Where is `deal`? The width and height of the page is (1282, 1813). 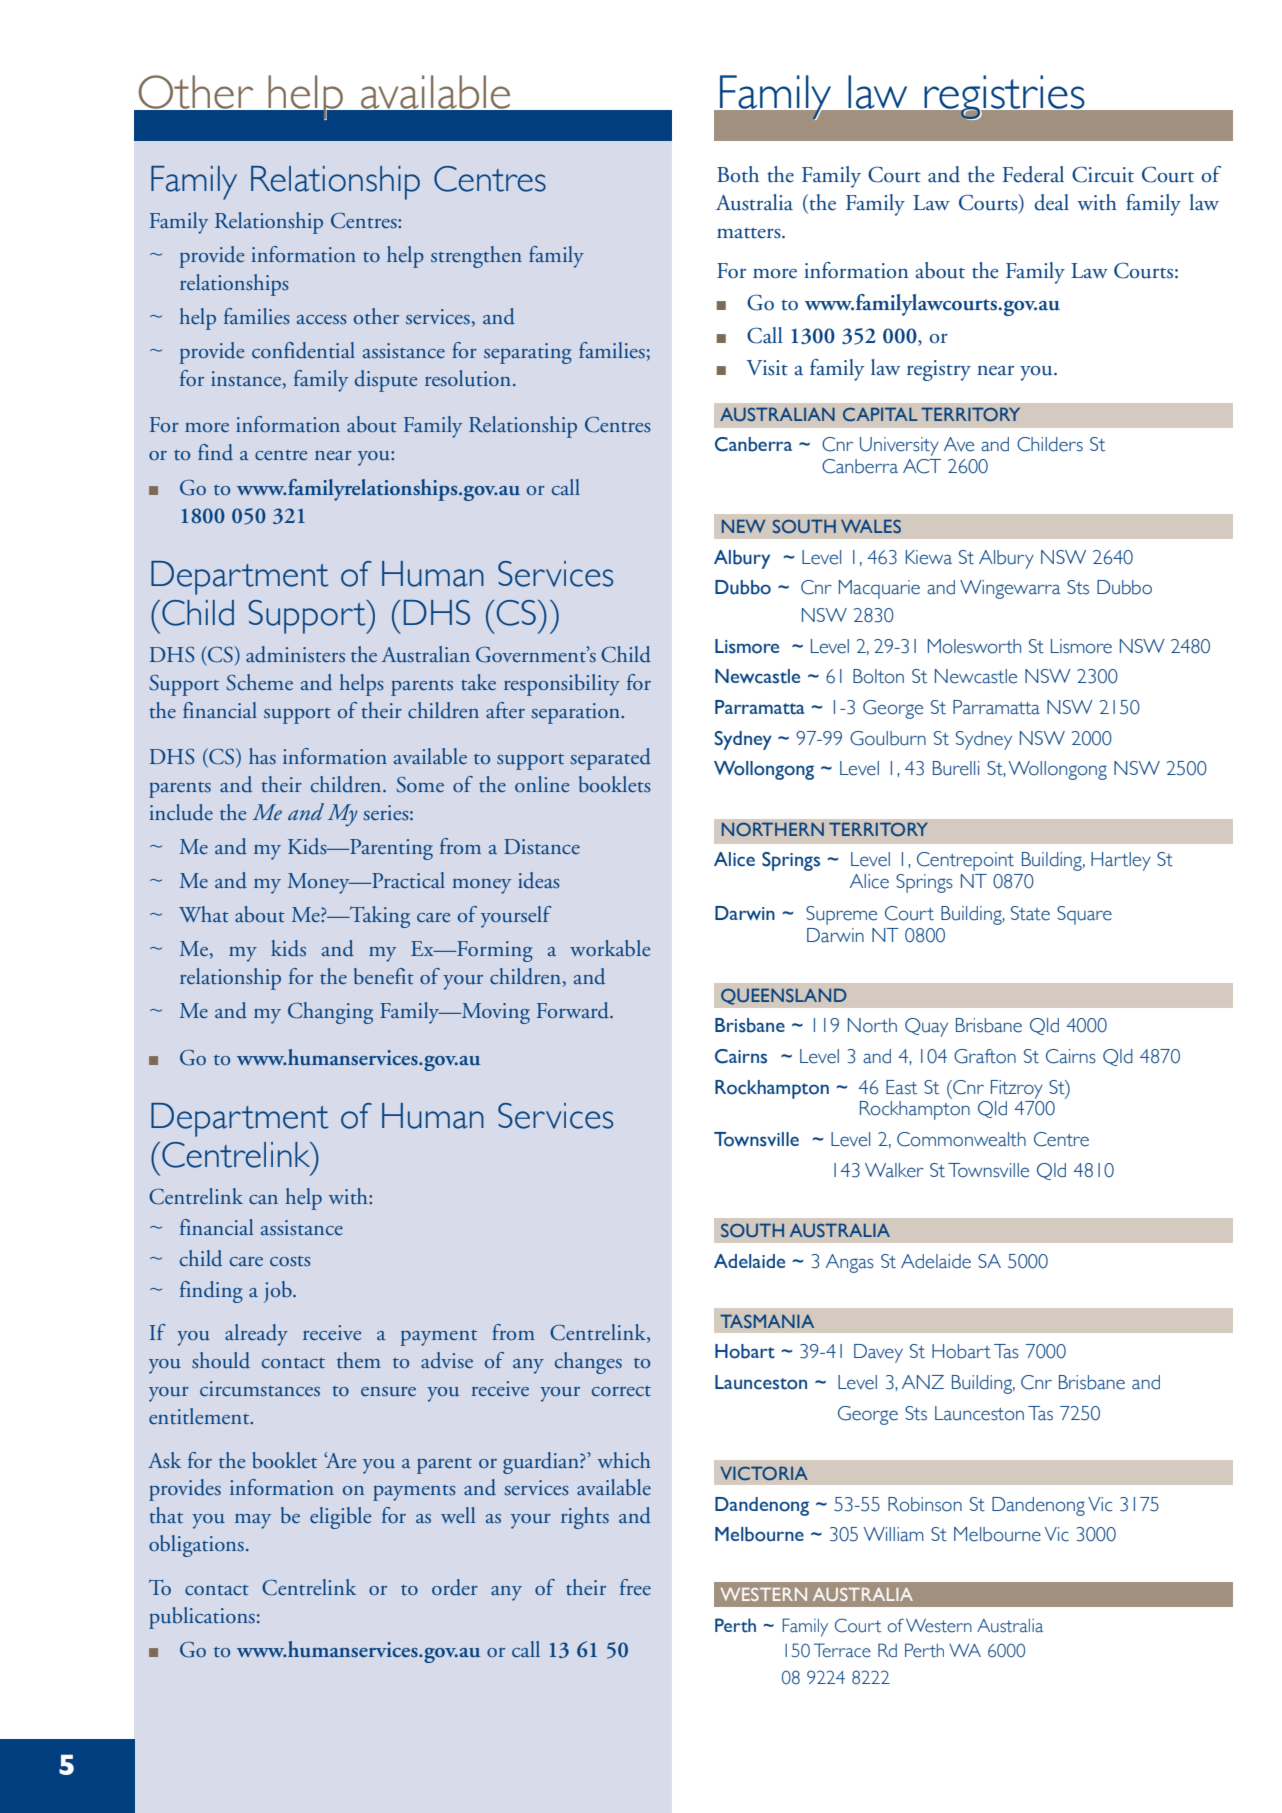 deal is located at coordinates (1051, 202).
